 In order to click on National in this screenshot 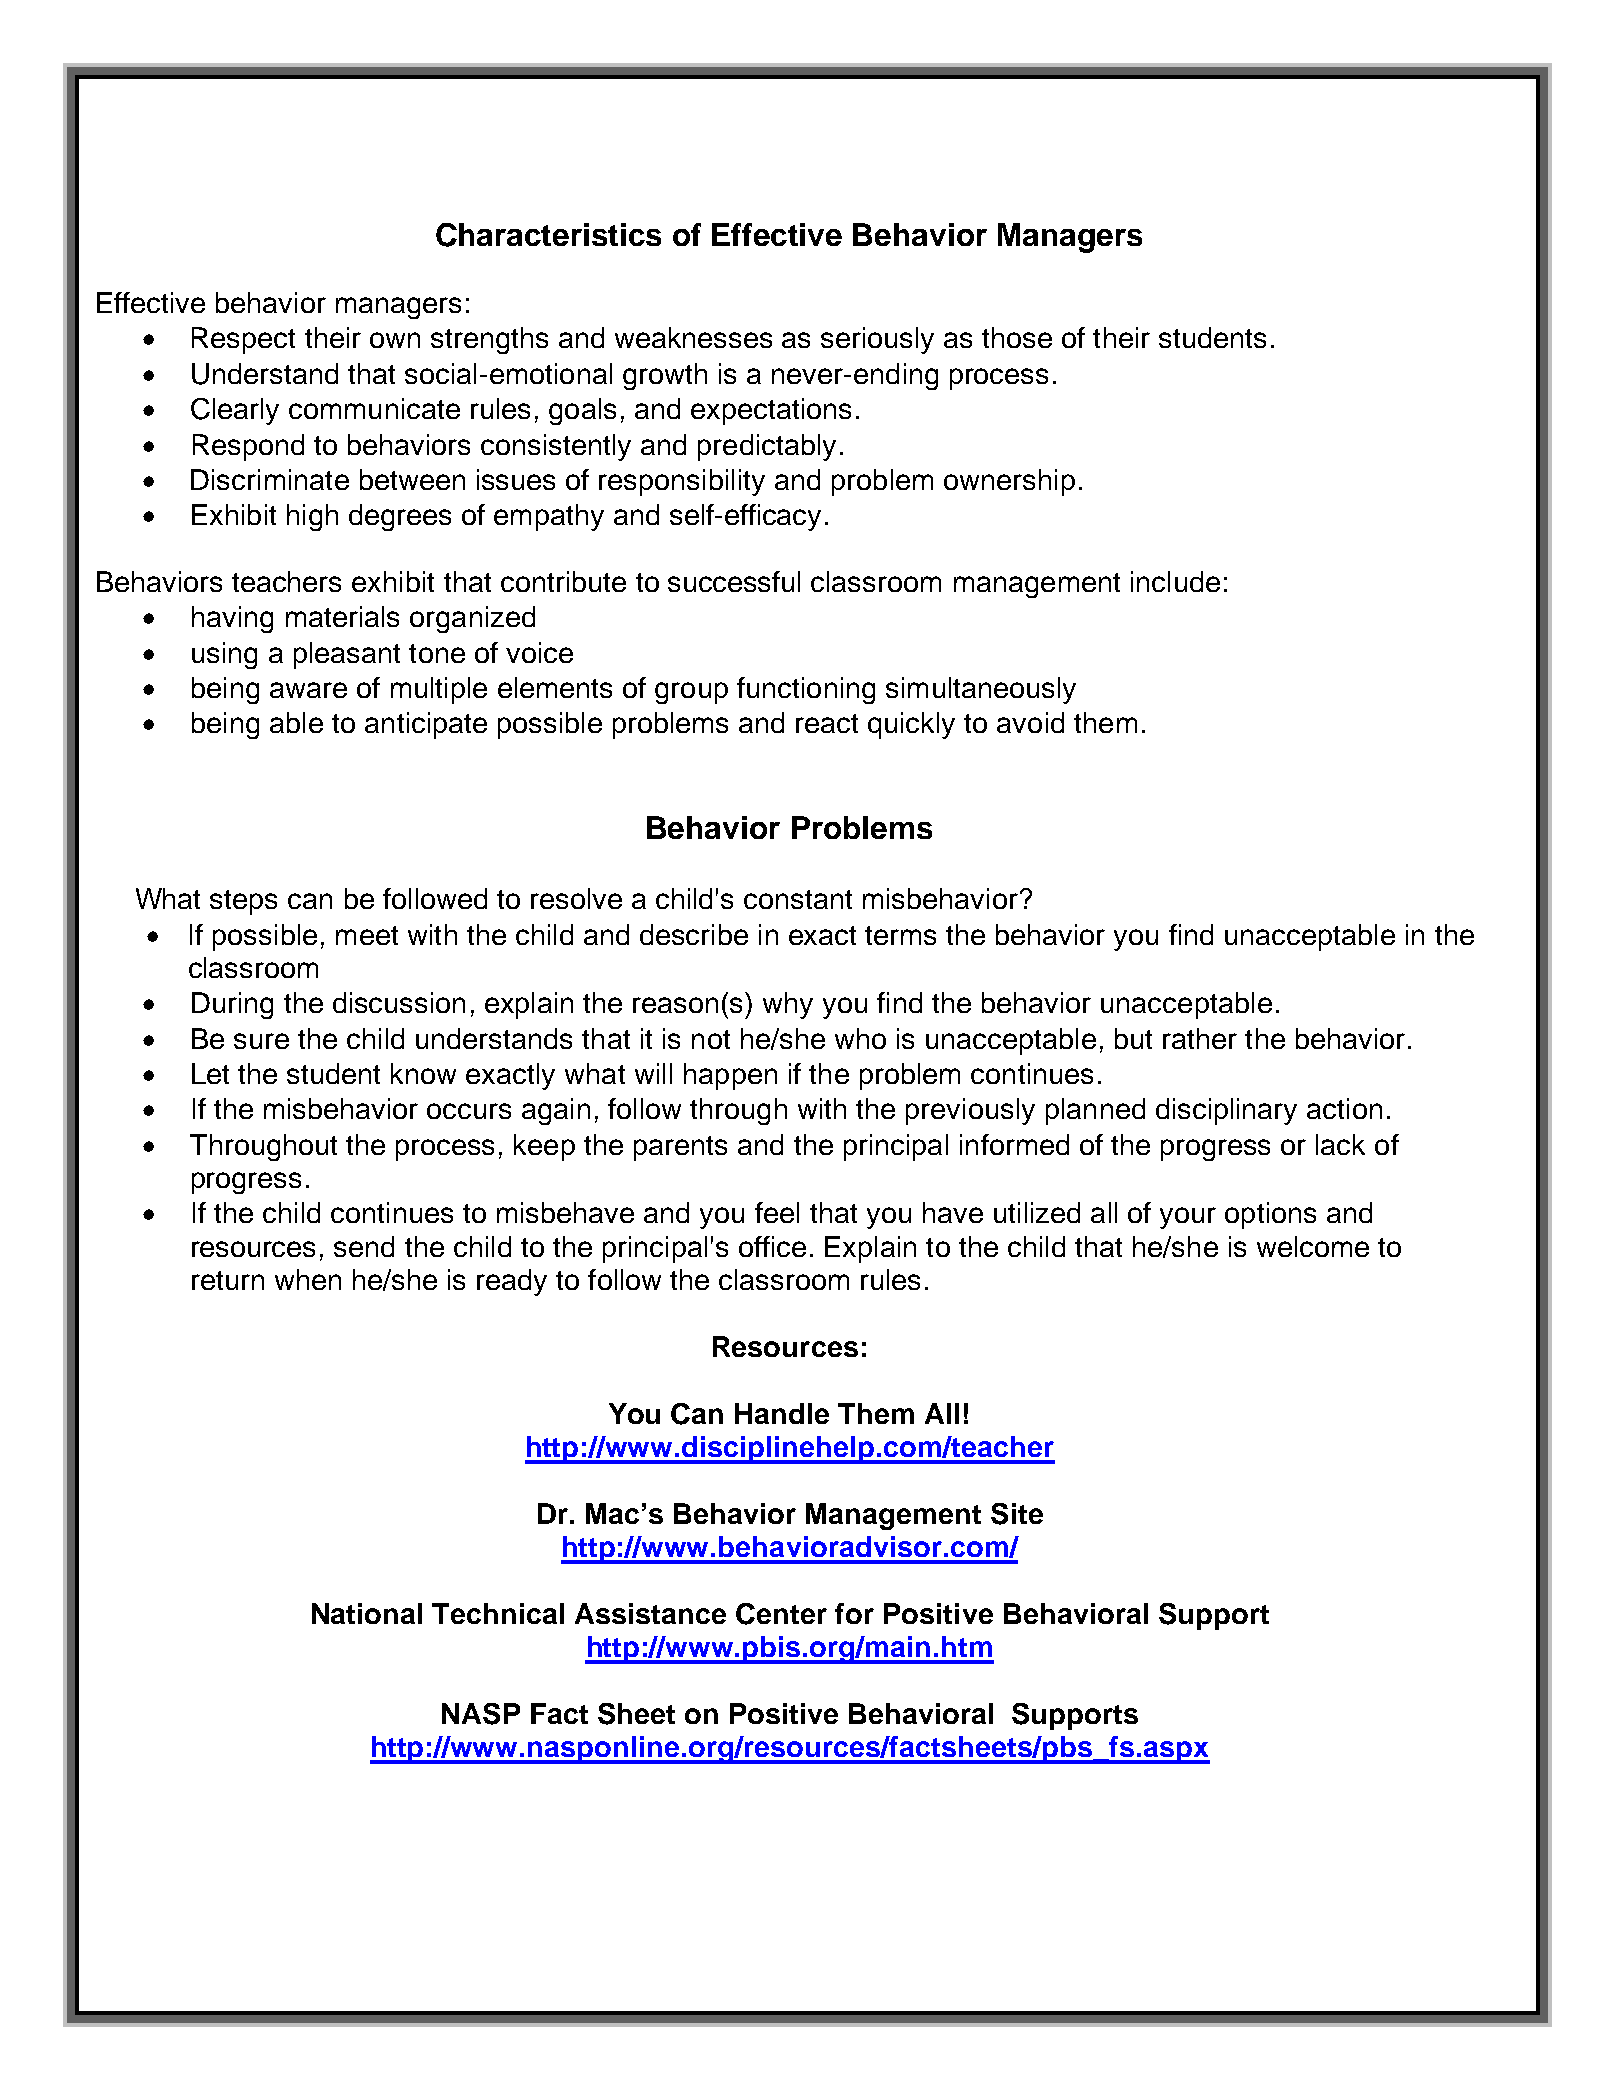, I will do `click(367, 1613)`.
